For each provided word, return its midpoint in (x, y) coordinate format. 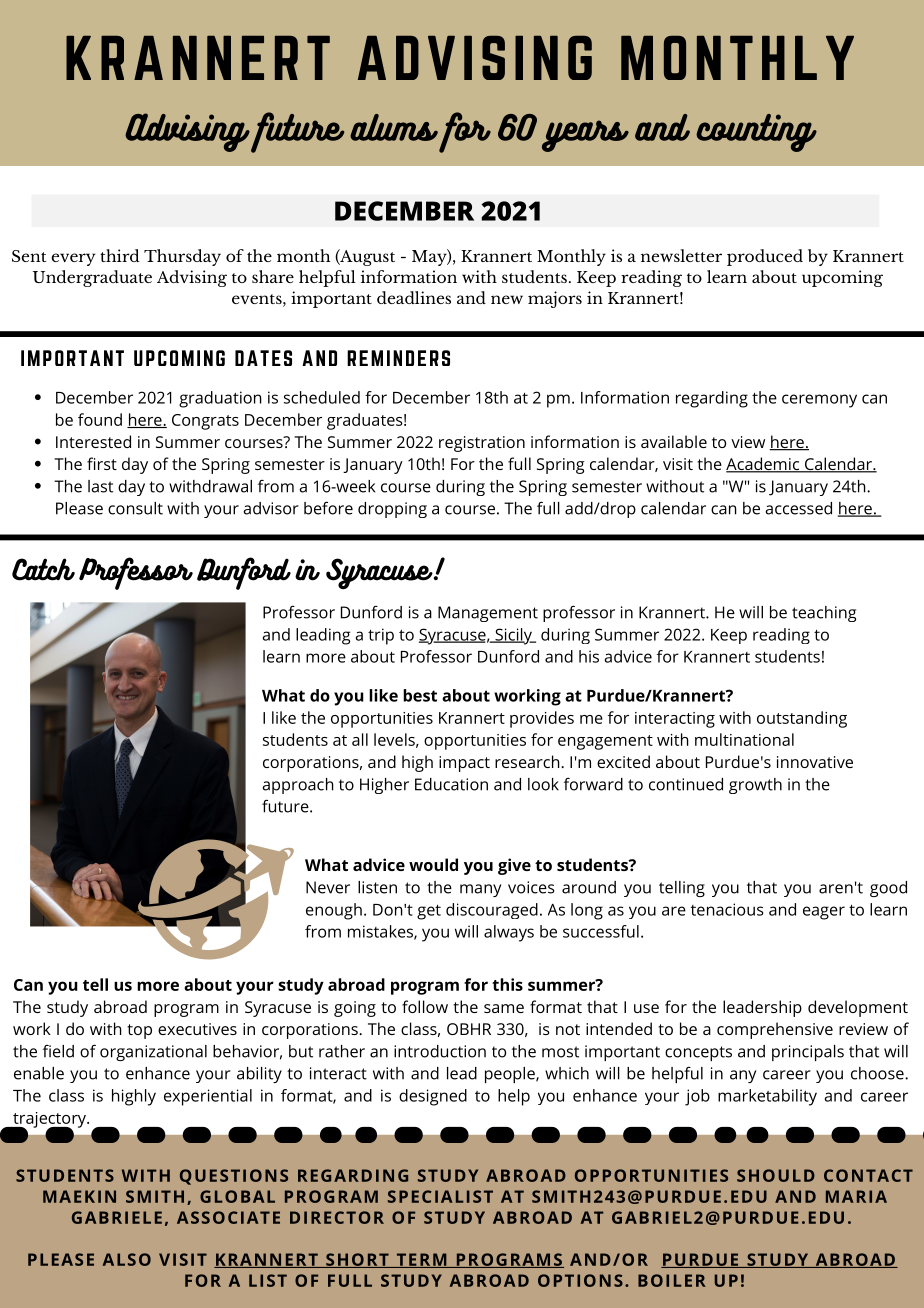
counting (756, 133)
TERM (421, 1260)
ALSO (127, 1259)
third (119, 255)
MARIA (856, 1196)
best (420, 695)
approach (298, 786)
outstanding (802, 719)
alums (394, 127)
